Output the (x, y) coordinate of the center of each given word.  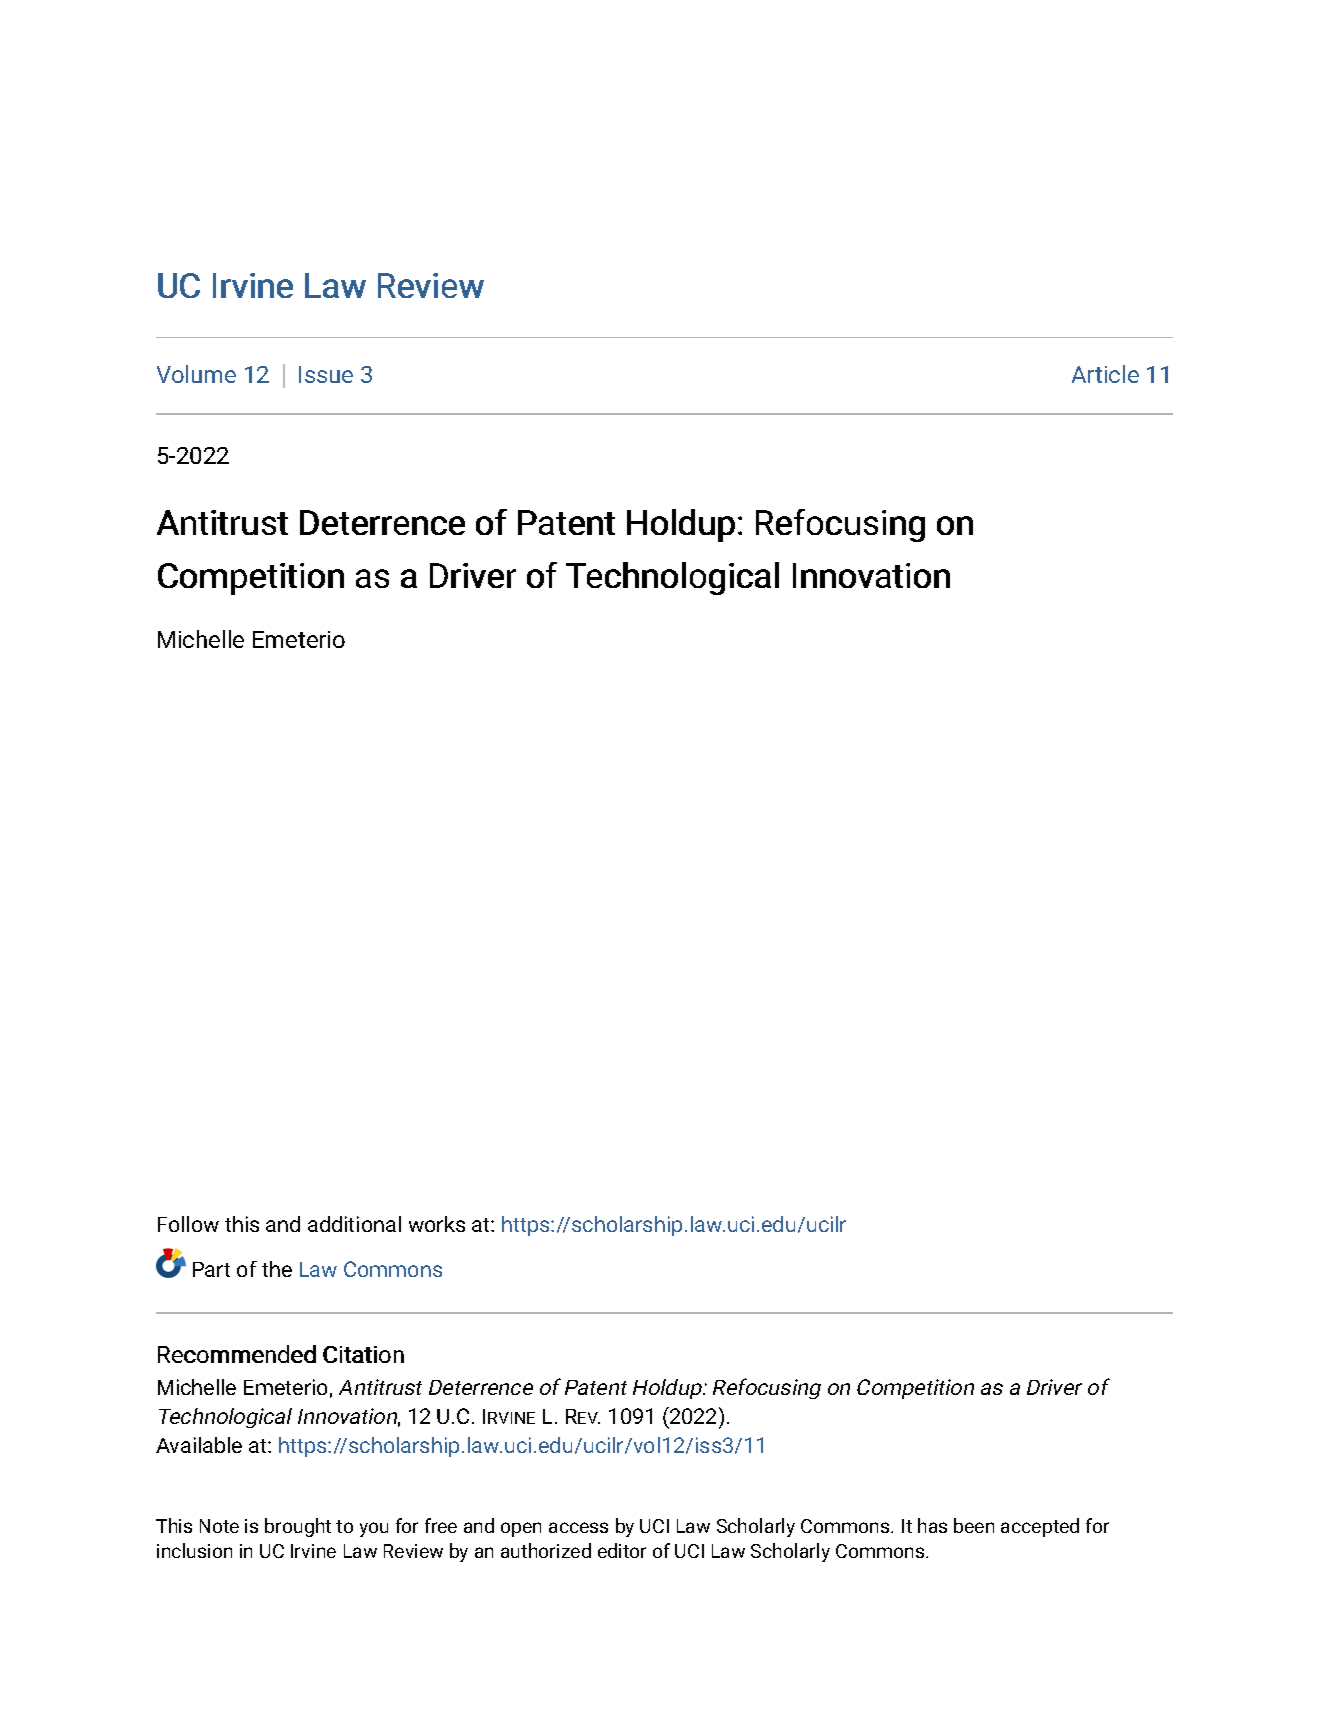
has (932, 1525)
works (437, 1224)
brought (298, 1527)
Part (211, 1269)
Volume (196, 374)
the (277, 1269)
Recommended (237, 1354)
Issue (326, 374)
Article (1105, 374)
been (974, 1525)
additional (354, 1224)
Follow (188, 1224)
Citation (363, 1354)
